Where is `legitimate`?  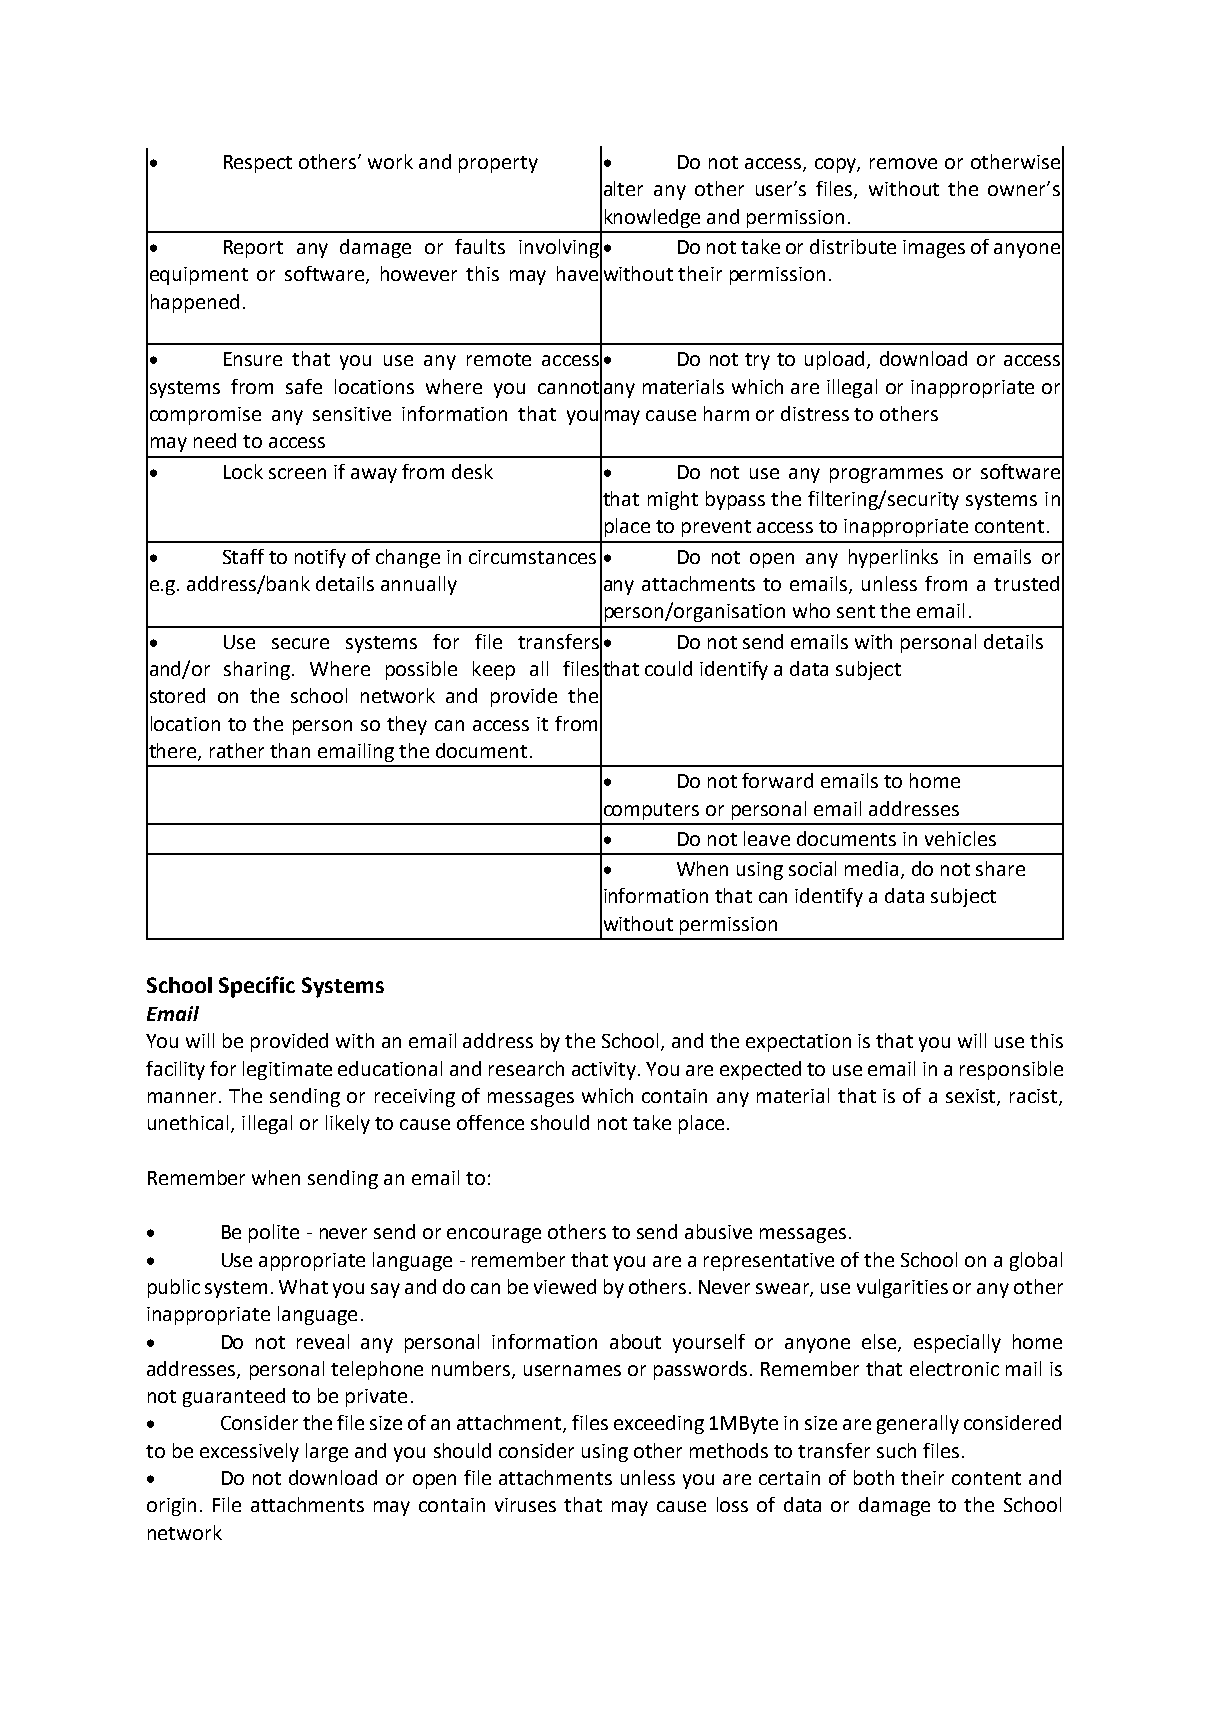 legitimate is located at coordinates (287, 1070).
